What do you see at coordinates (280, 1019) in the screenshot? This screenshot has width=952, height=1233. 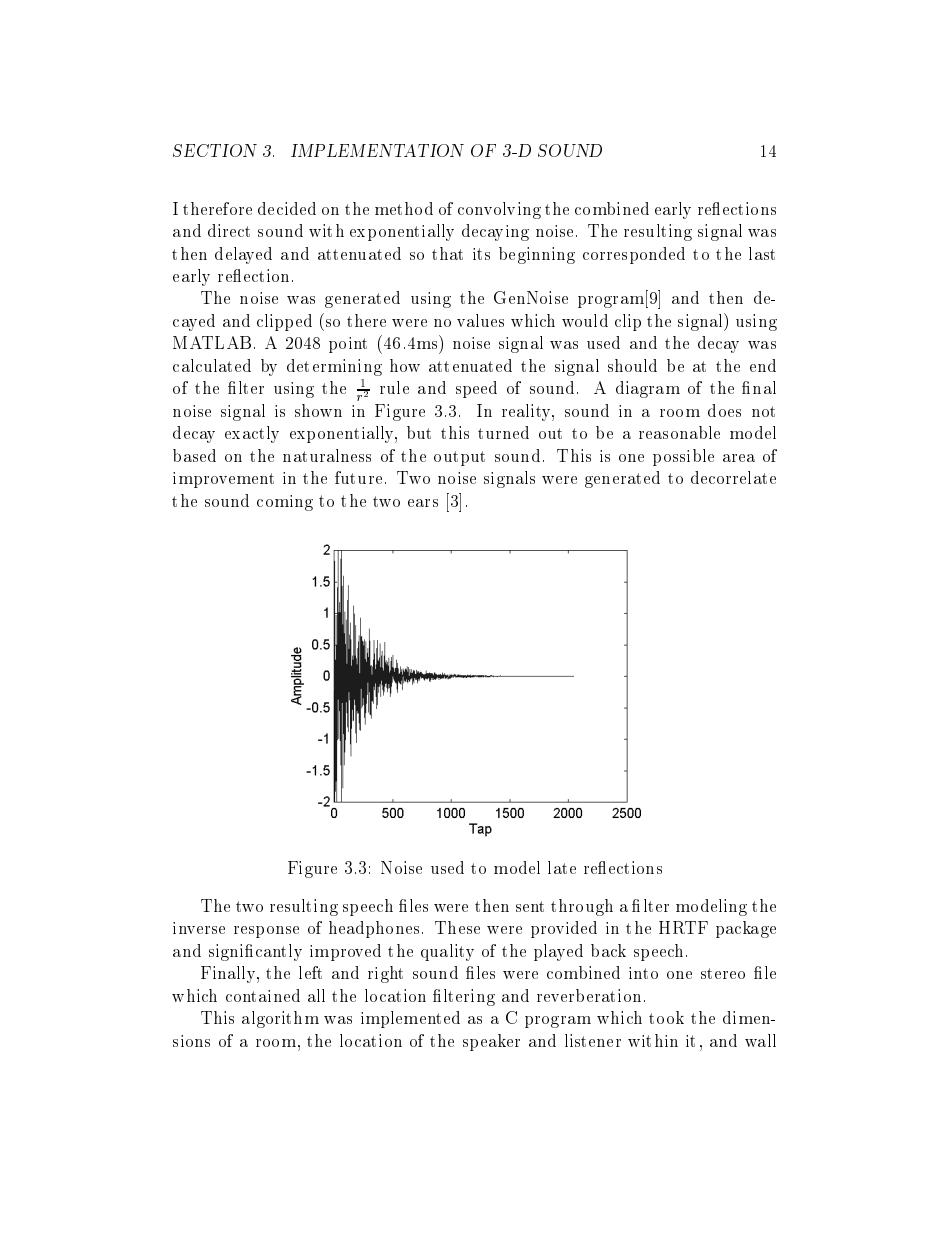 I see `algorithm` at bounding box center [280, 1019].
